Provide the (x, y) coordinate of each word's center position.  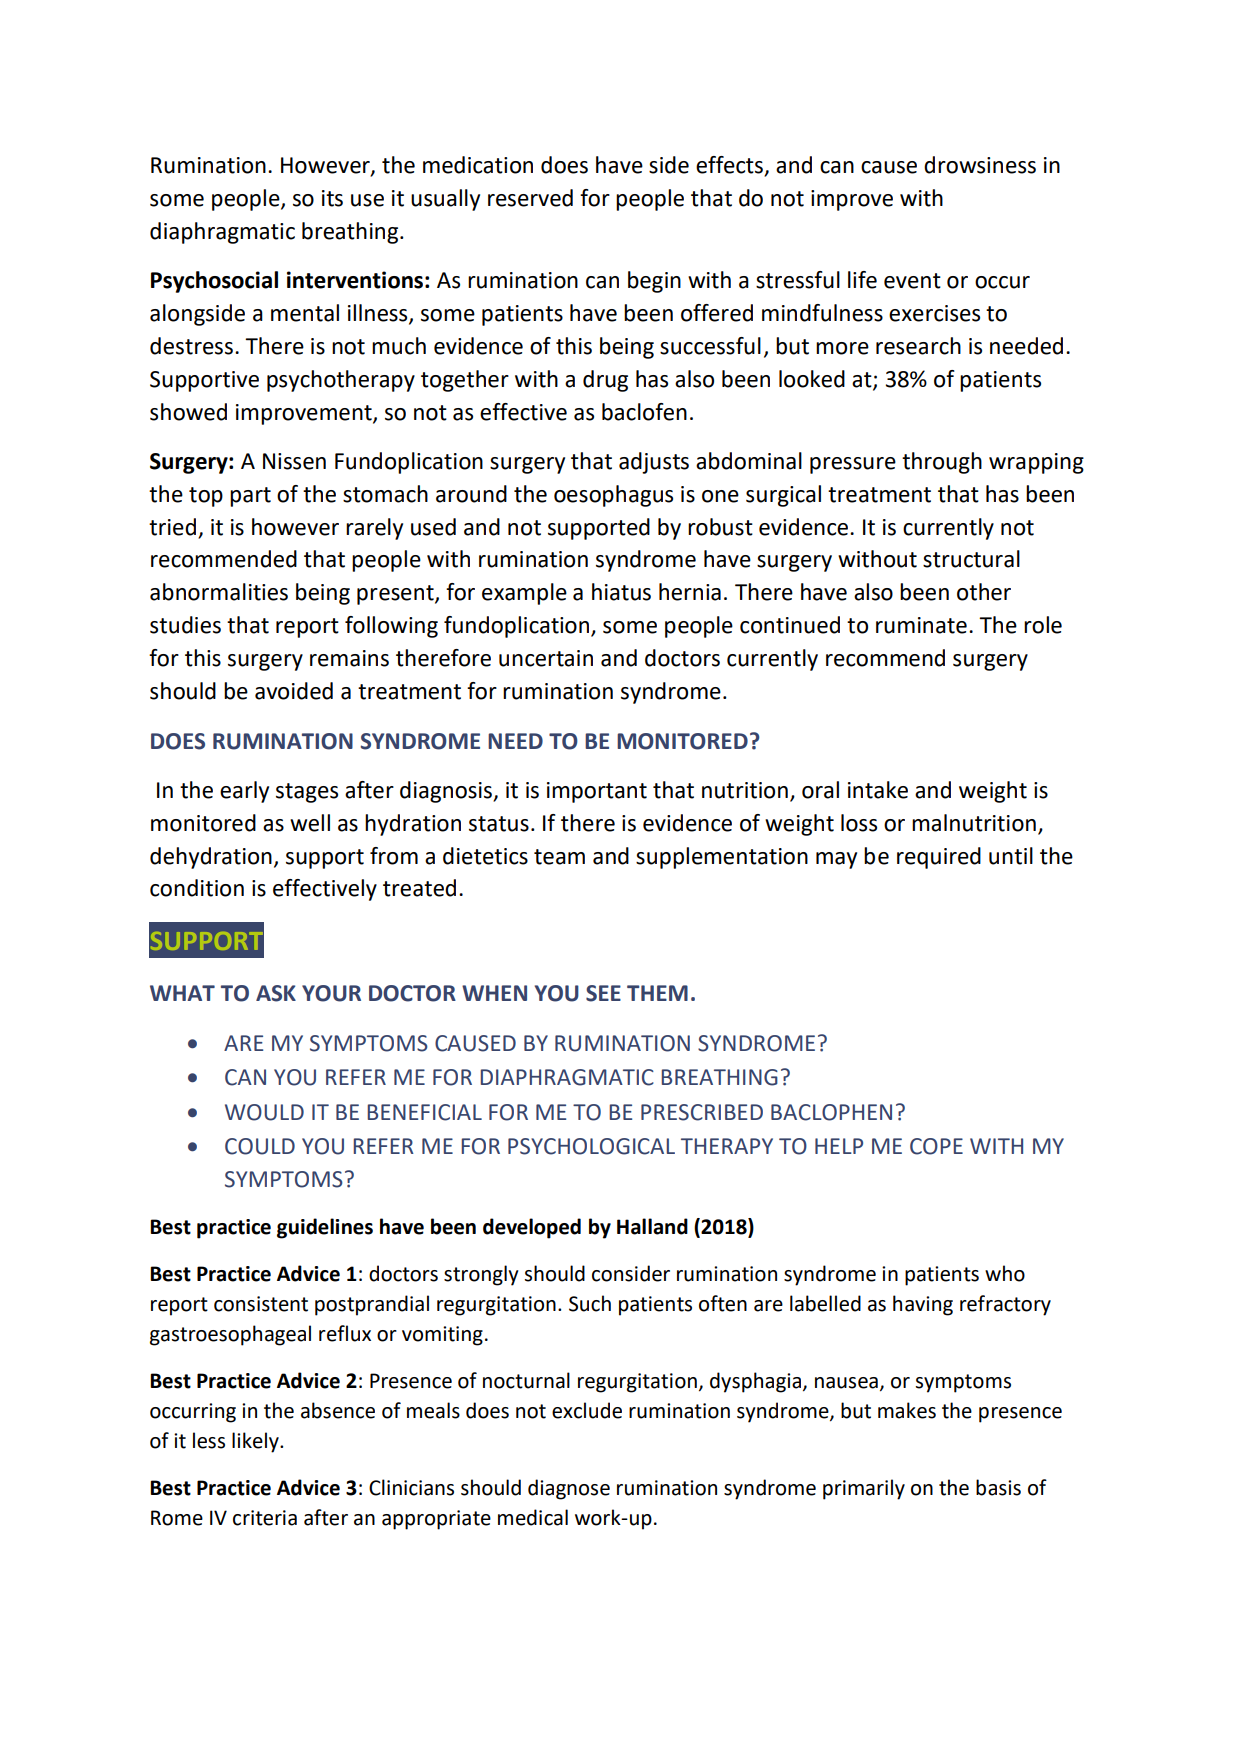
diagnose (569, 1489)
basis (998, 1487)
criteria (265, 1518)
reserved (530, 198)
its (332, 198)
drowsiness (980, 165)
